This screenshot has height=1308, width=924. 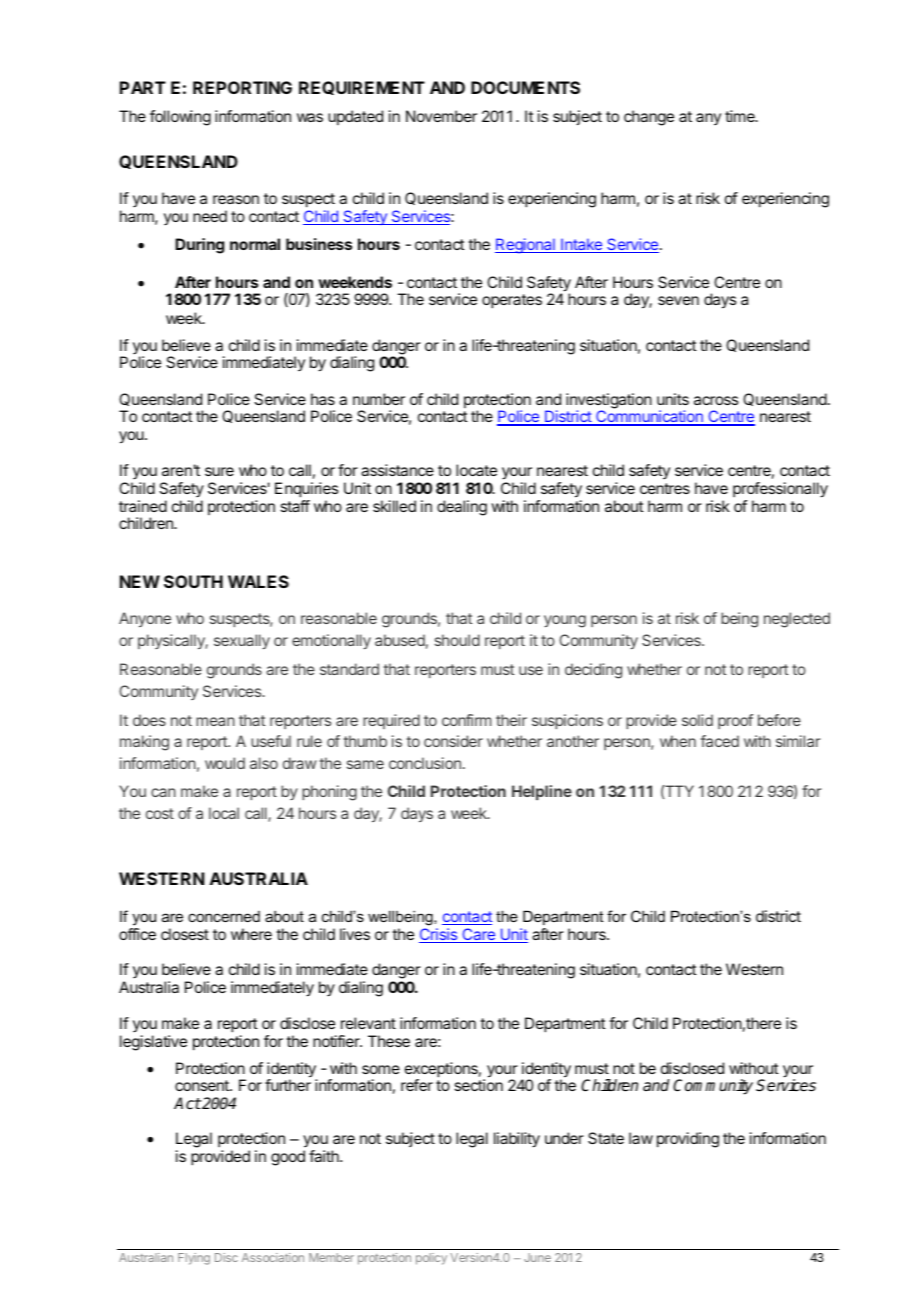 I want to click on policy, so click(x=431, y=1259).
